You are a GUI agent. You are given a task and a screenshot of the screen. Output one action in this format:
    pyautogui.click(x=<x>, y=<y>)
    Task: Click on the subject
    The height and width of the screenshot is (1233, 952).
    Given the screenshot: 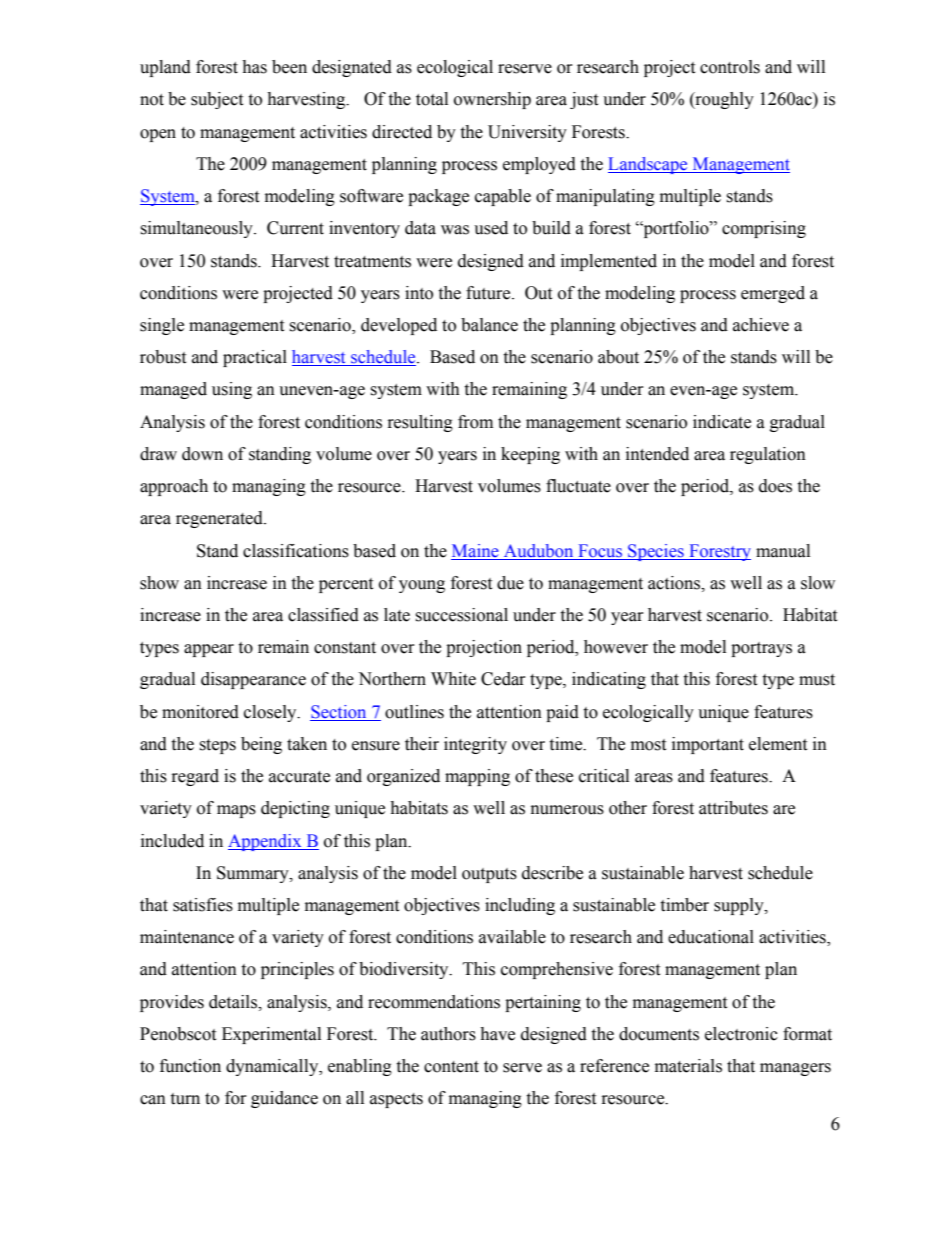 What is the action you would take?
    pyautogui.click(x=217, y=100)
